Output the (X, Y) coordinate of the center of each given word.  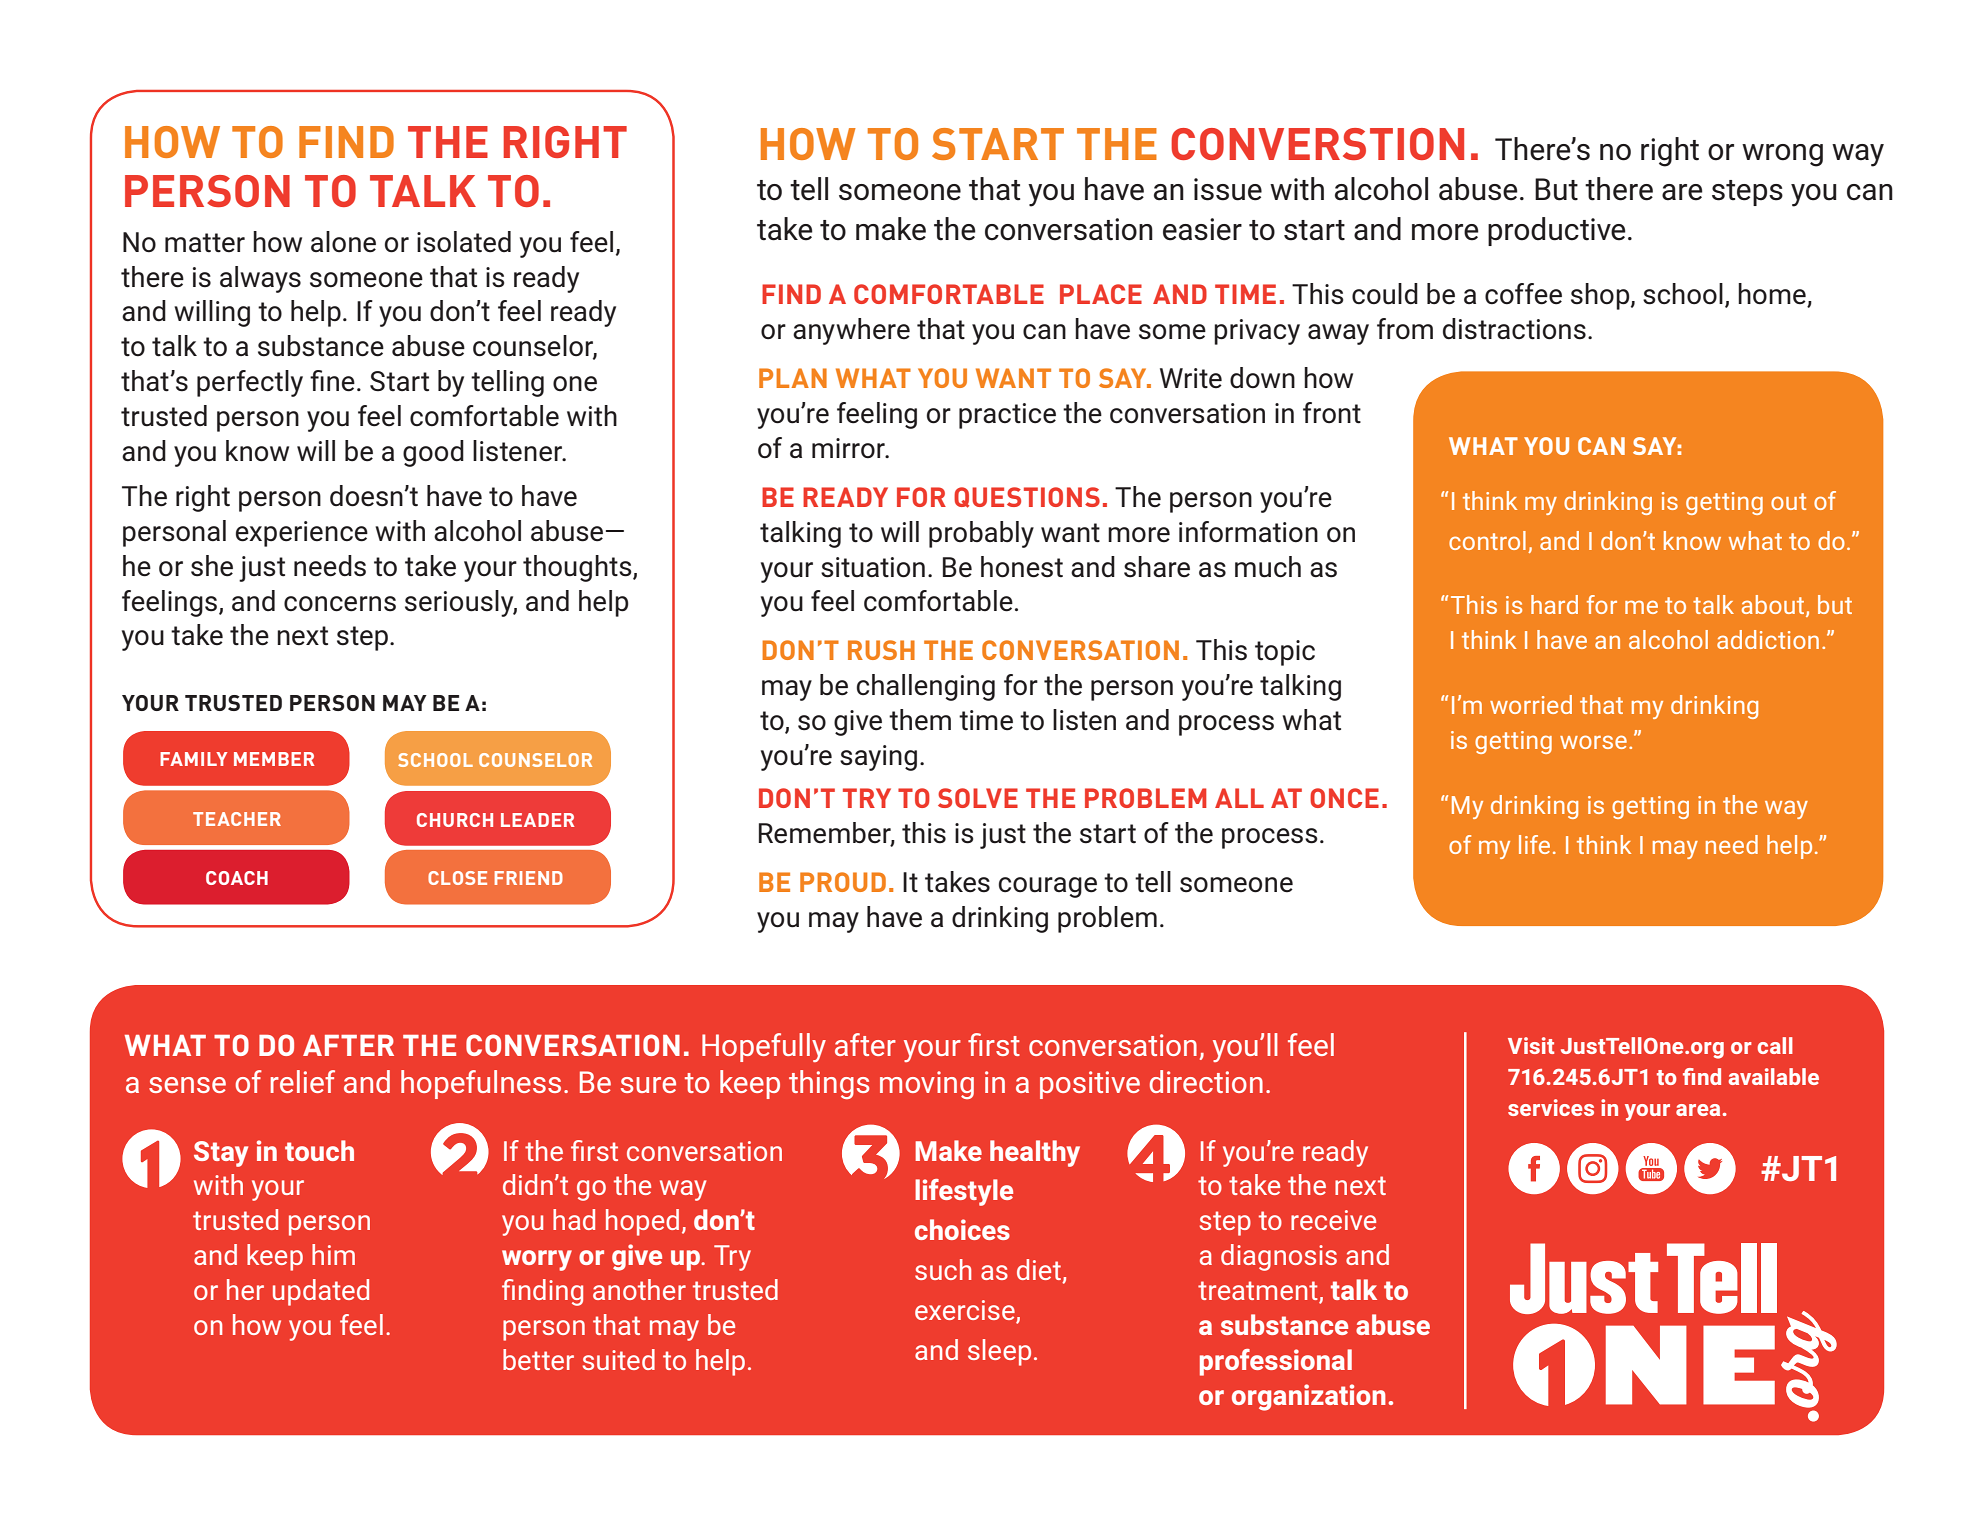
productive (1557, 231)
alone (343, 242)
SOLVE (978, 798)
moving (927, 1085)
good (433, 453)
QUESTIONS (1027, 497)
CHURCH (455, 820)
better (538, 1359)
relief (303, 1081)
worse (1593, 742)
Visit (1531, 1045)
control (1487, 540)
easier (1202, 229)
